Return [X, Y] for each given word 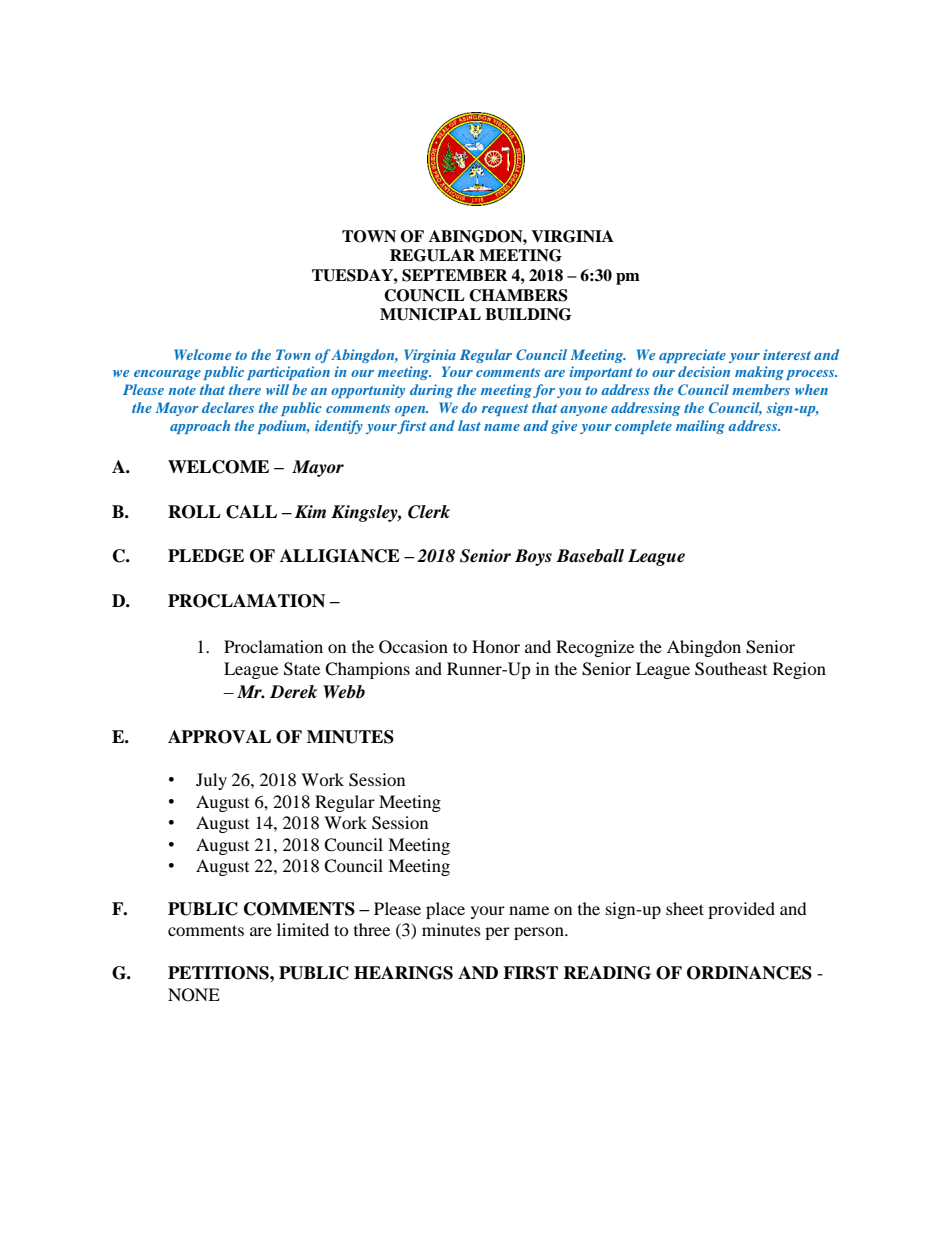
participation [288, 373]
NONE [194, 995]
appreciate [692, 356]
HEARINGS [403, 973]
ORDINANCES [749, 973]
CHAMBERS [518, 295]
